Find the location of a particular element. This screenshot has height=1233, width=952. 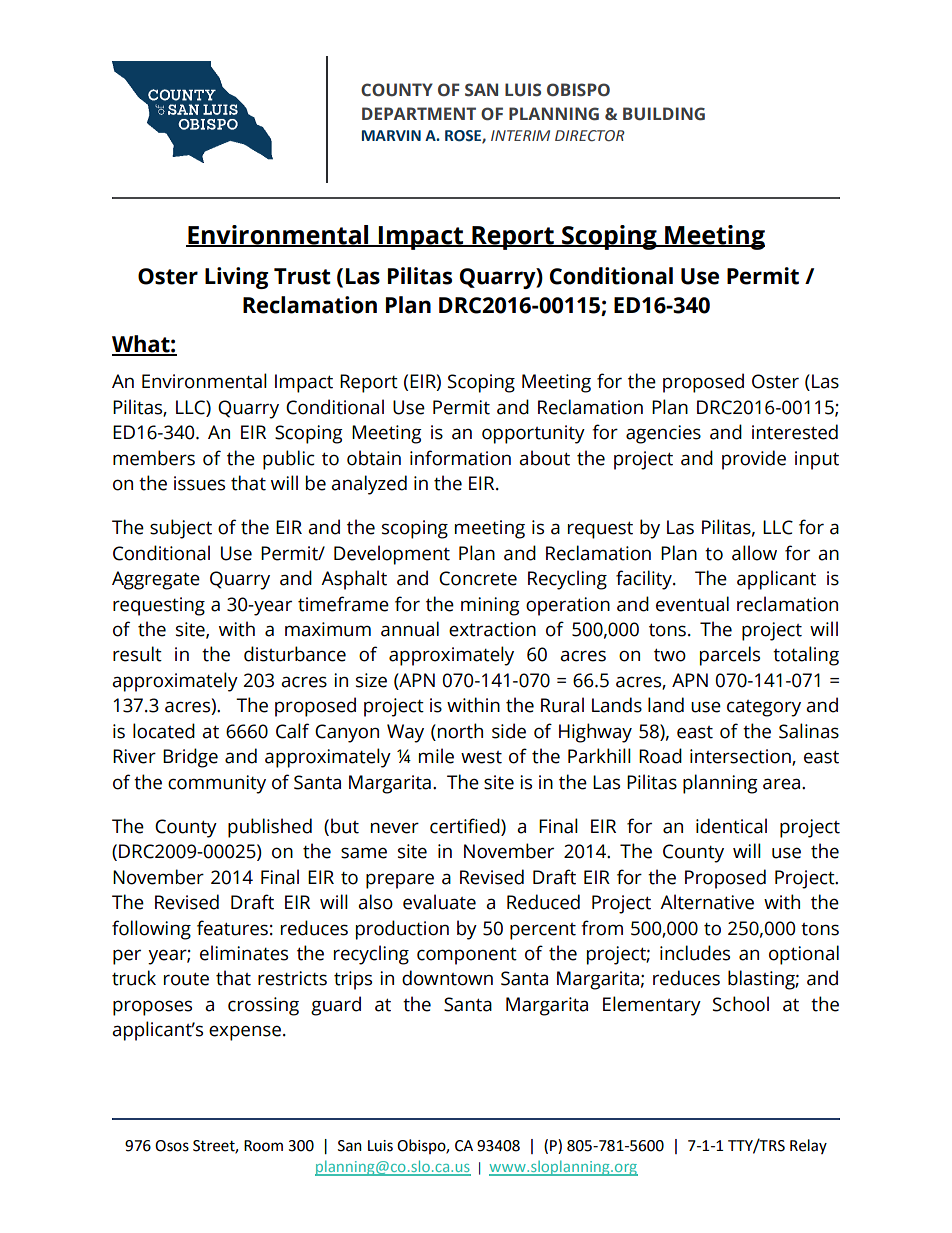

downtown is located at coordinates (447, 978).
